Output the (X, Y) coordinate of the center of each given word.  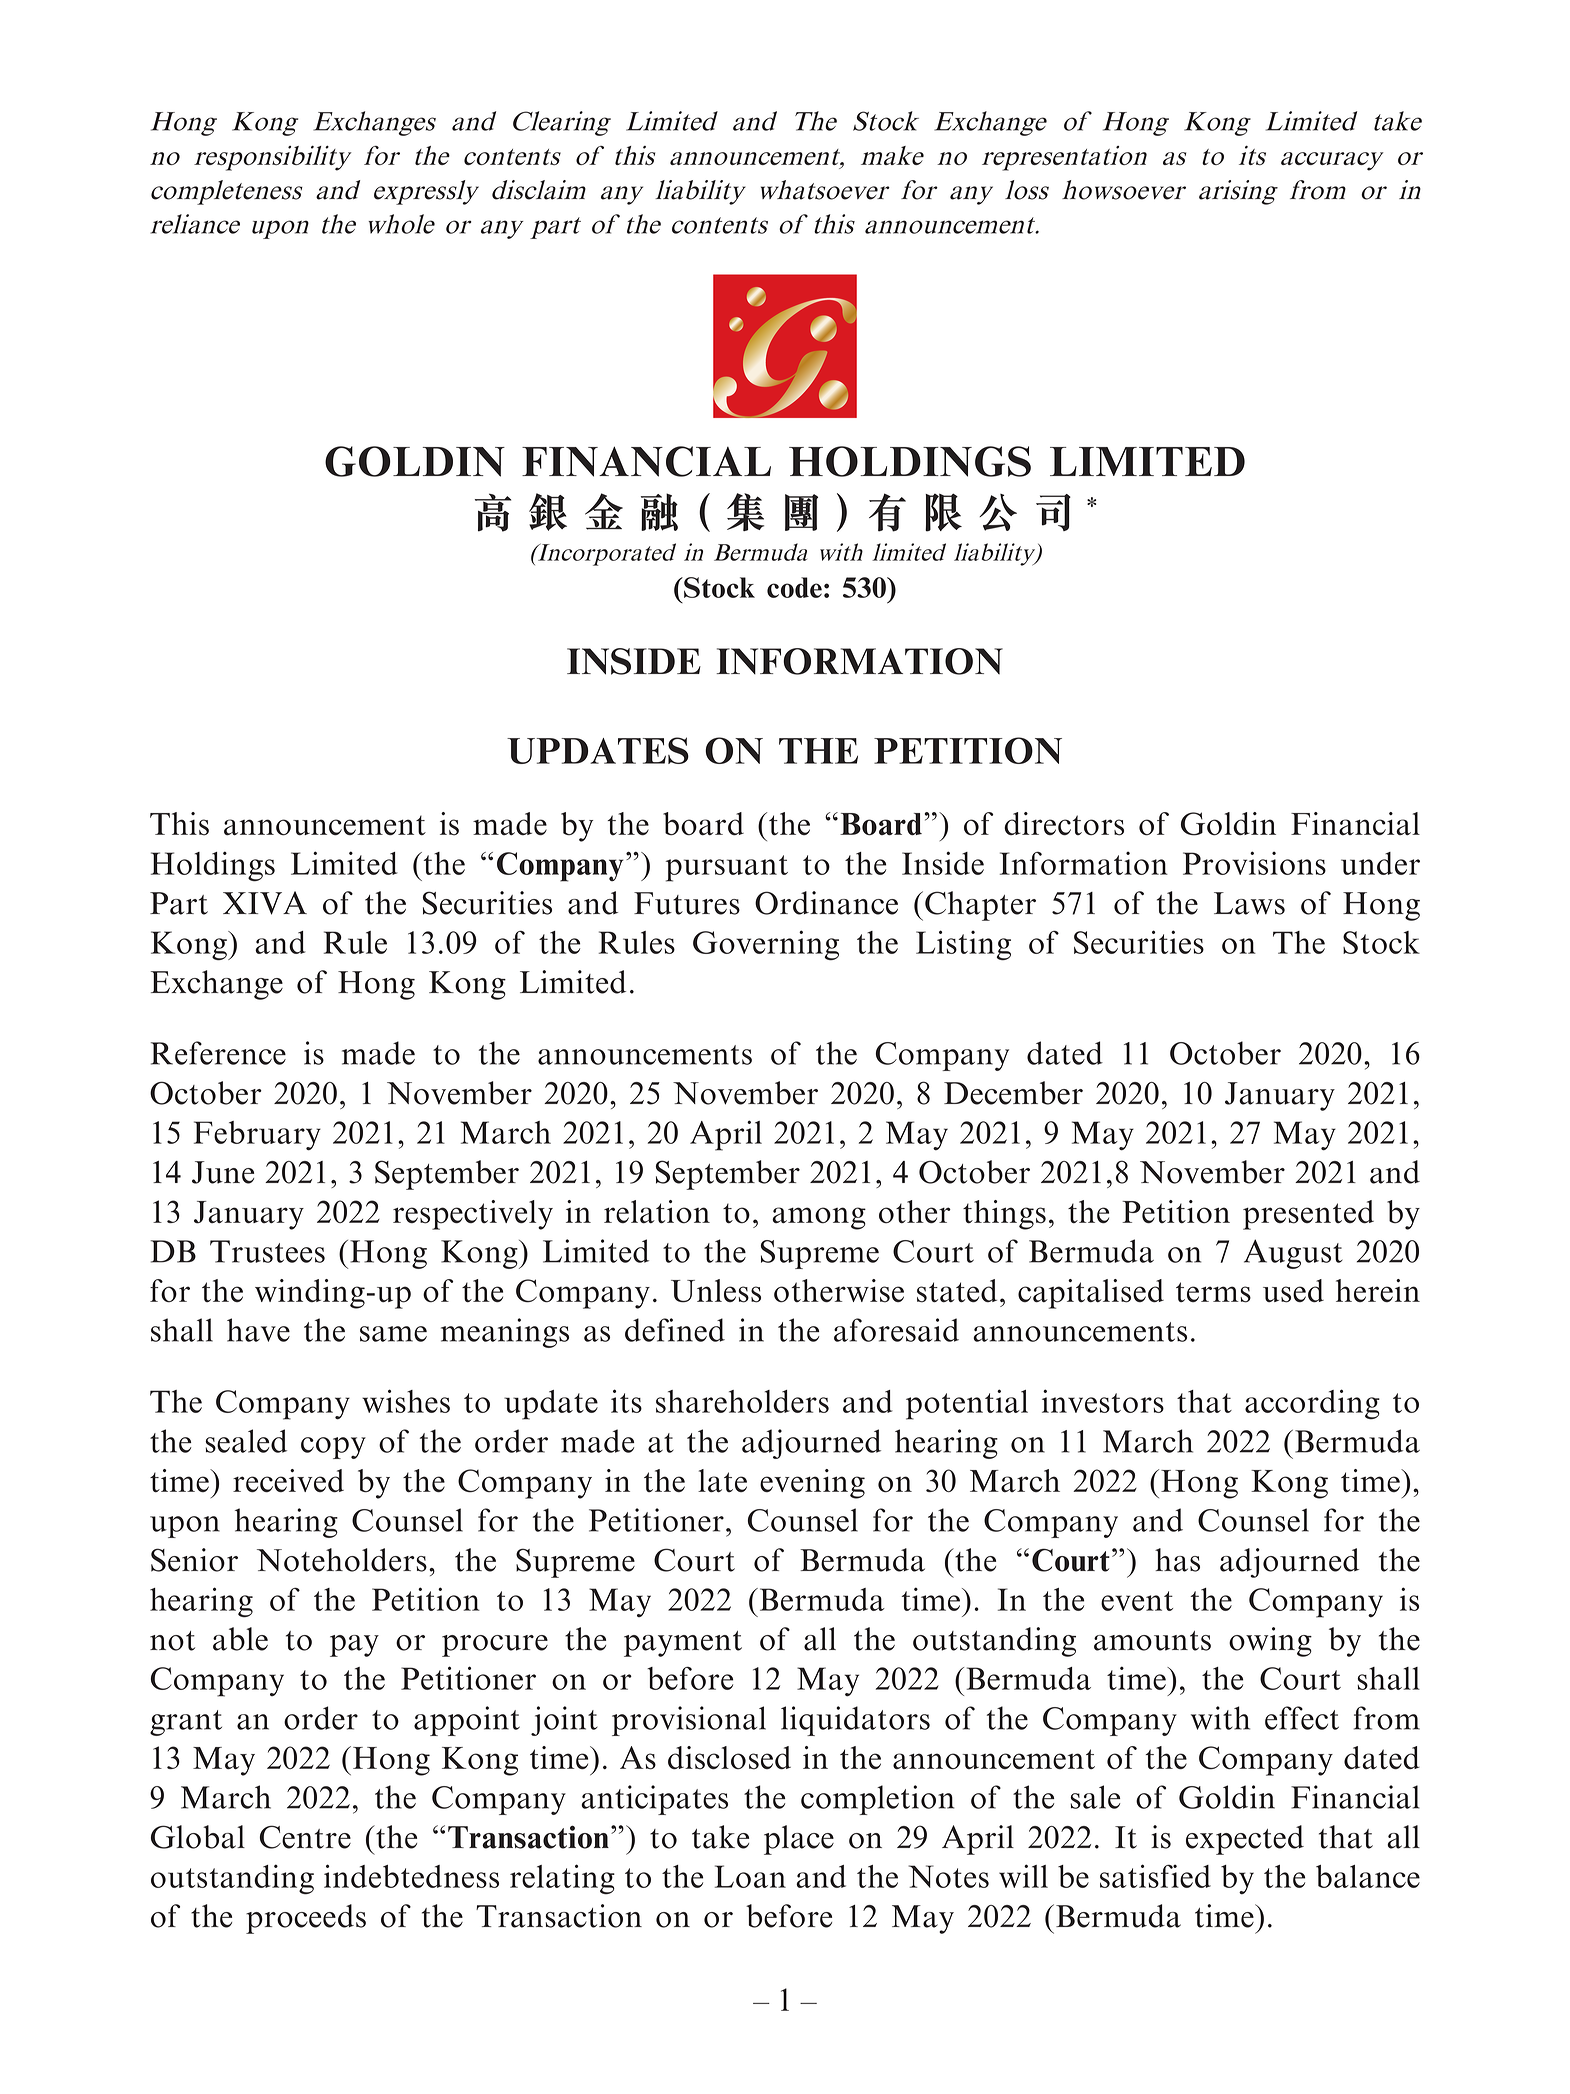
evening (812, 1484)
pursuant (727, 868)
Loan (750, 1876)
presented (1308, 1215)
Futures (687, 903)
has (1177, 1560)
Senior (194, 1560)
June (223, 1172)
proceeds (306, 1919)
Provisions (1254, 863)
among (819, 1218)
